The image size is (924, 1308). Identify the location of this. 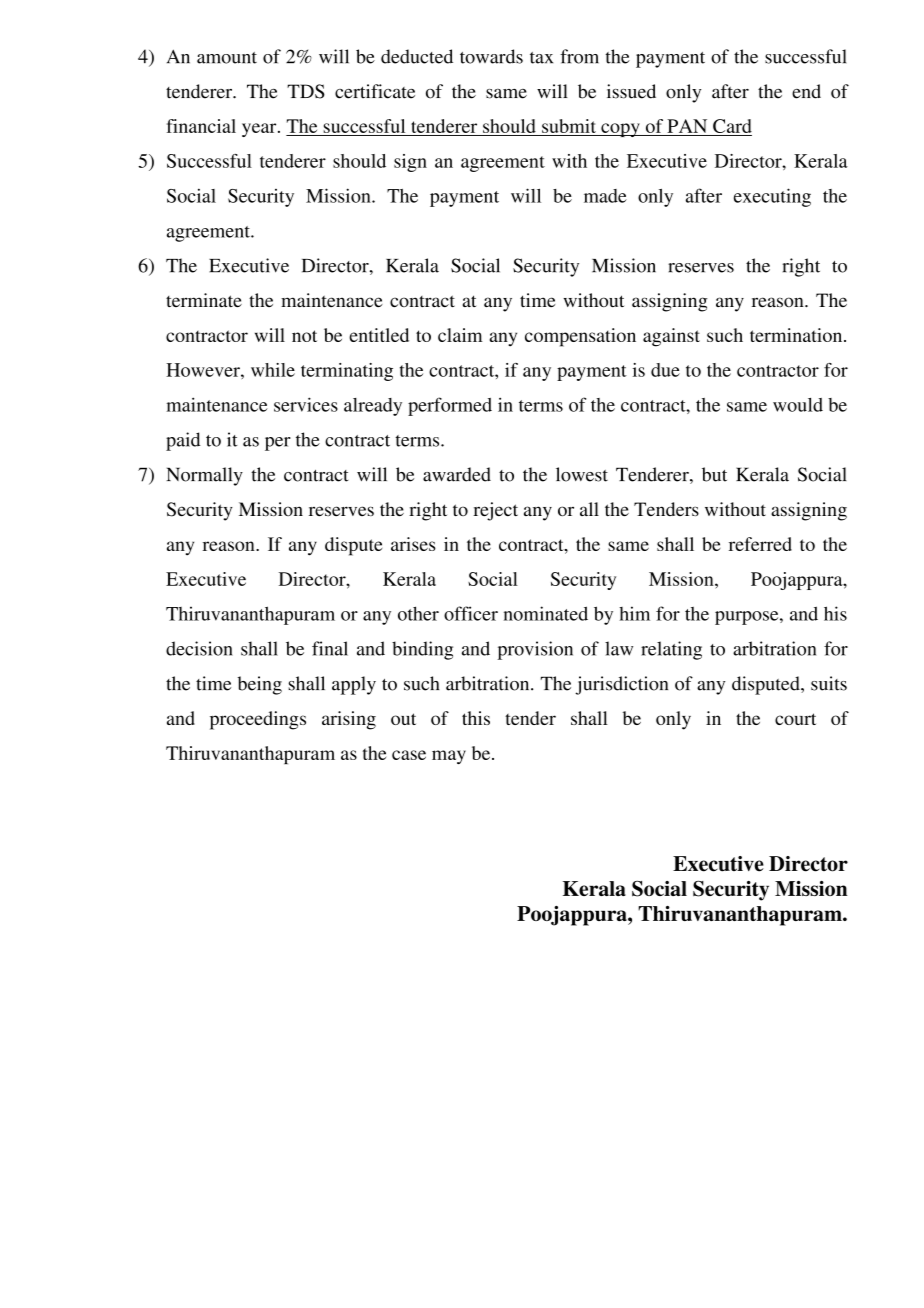
(476, 718).
